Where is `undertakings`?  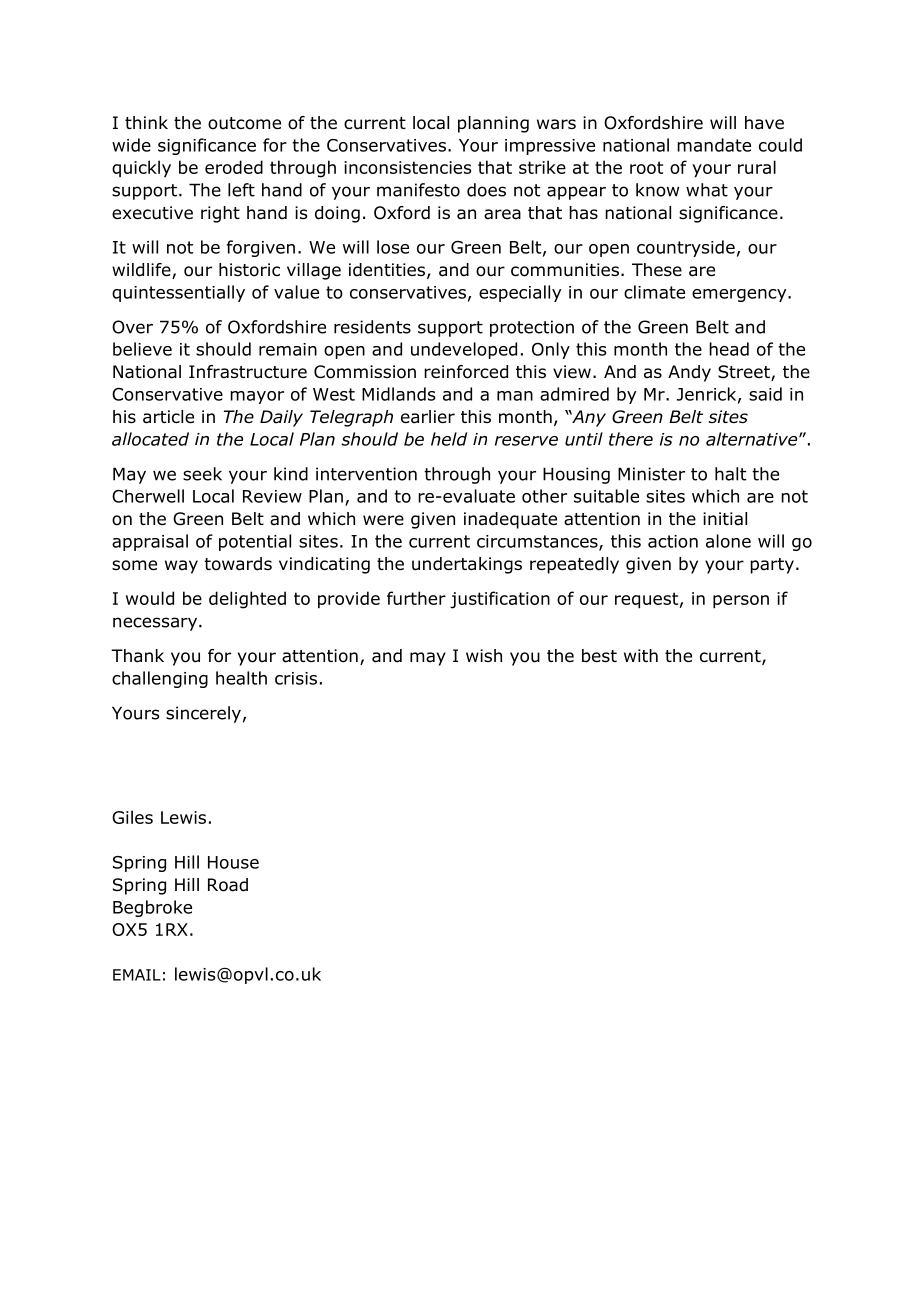 undertakings is located at coordinates (467, 565).
